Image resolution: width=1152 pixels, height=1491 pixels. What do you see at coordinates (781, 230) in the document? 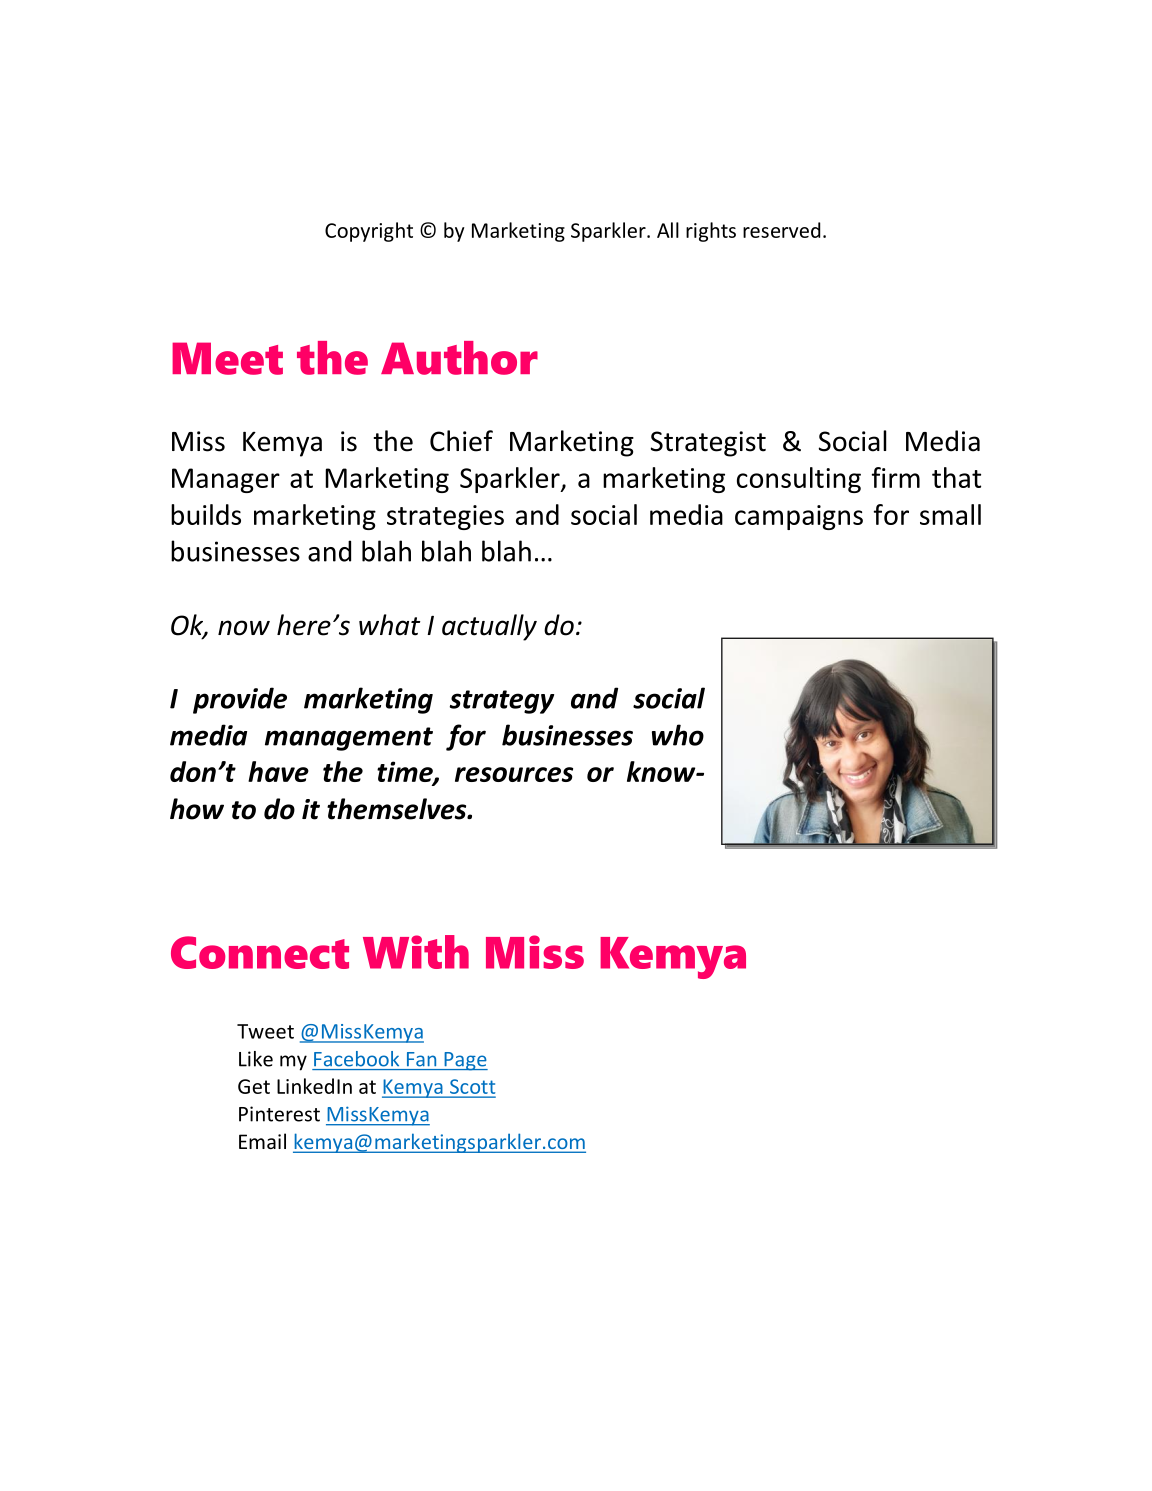
I see `reserved` at bounding box center [781, 230].
